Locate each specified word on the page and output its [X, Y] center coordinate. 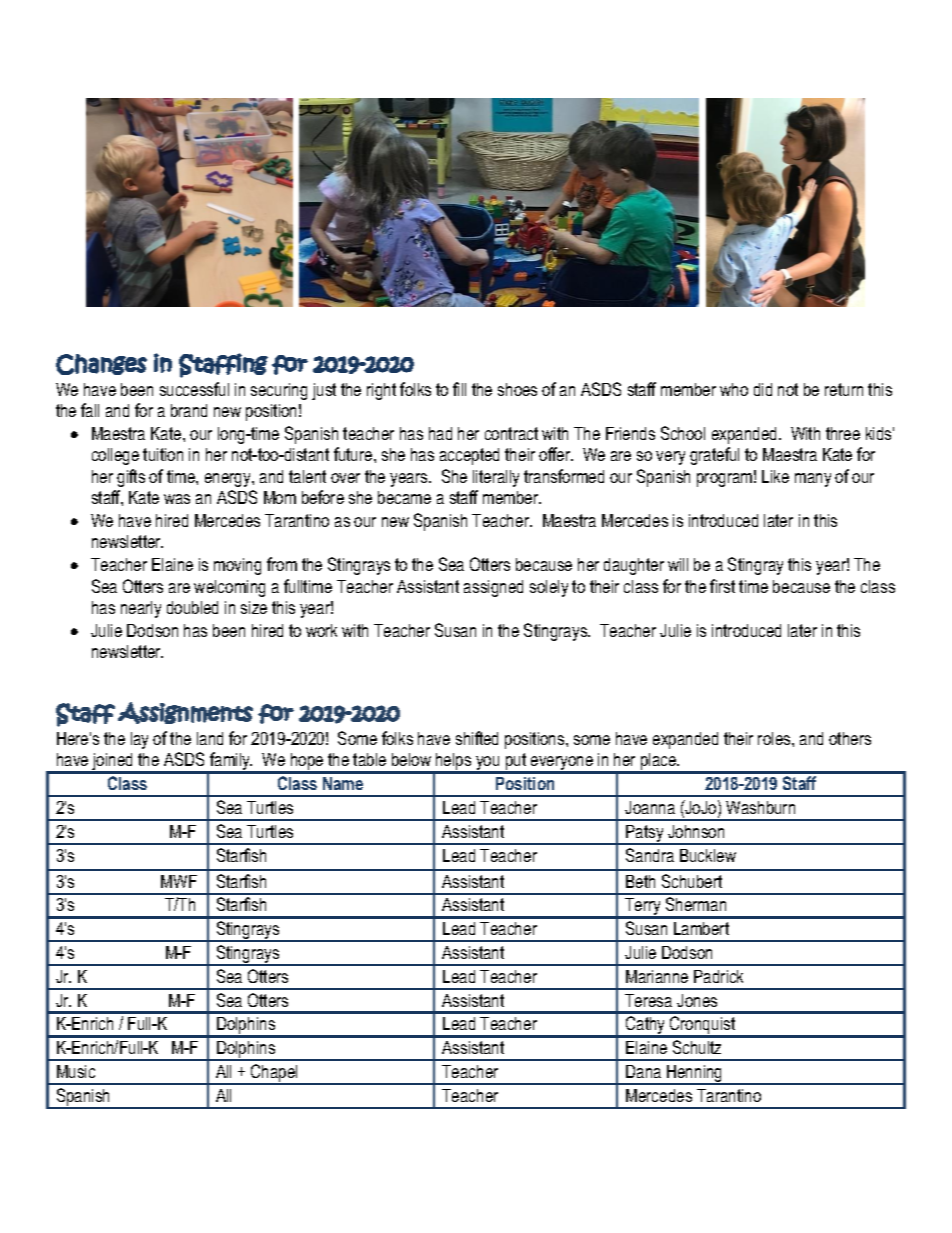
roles [775, 738]
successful [194, 389]
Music [76, 1071]
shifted [477, 738]
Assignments [185, 713]
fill [459, 389]
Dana [643, 1071]
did [763, 389]
